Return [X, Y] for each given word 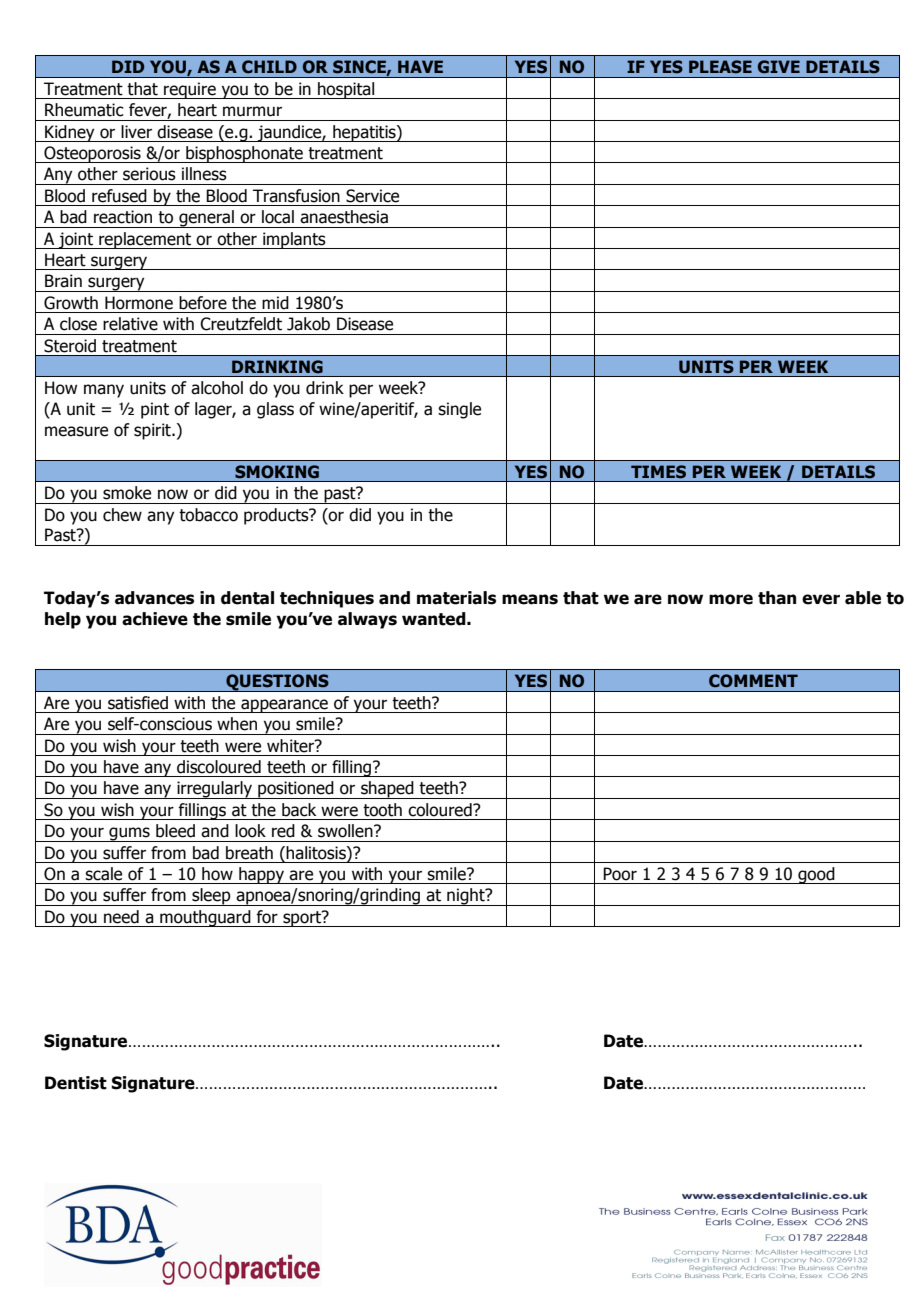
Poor [620, 874]
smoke [127, 493]
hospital [346, 90]
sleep [211, 897]
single [459, 410]
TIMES [658, 472]
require [190, 90]
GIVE [779, 67]
